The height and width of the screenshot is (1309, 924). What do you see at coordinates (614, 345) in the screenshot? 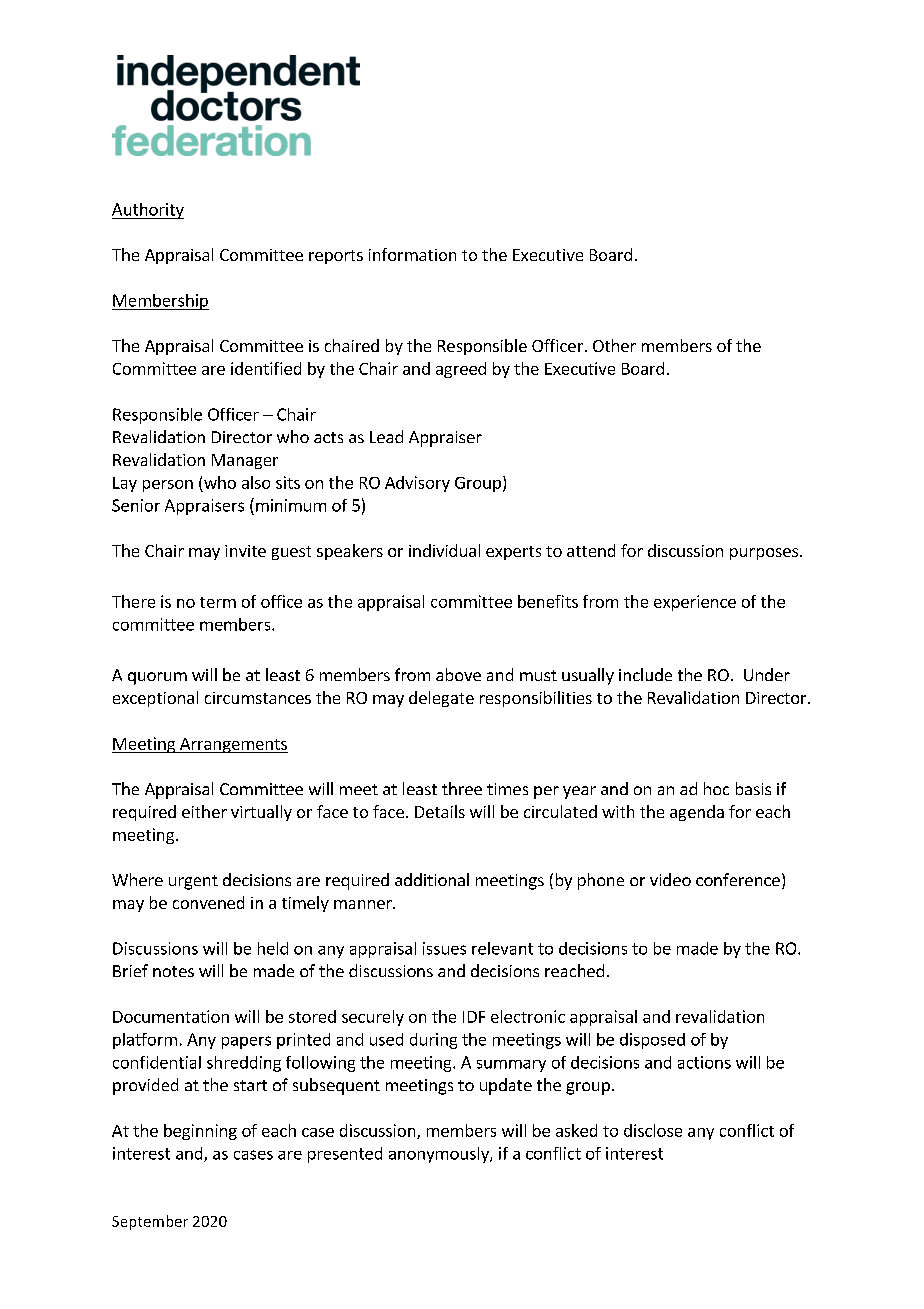
I see `Other` at bounding box center [614, 345].
